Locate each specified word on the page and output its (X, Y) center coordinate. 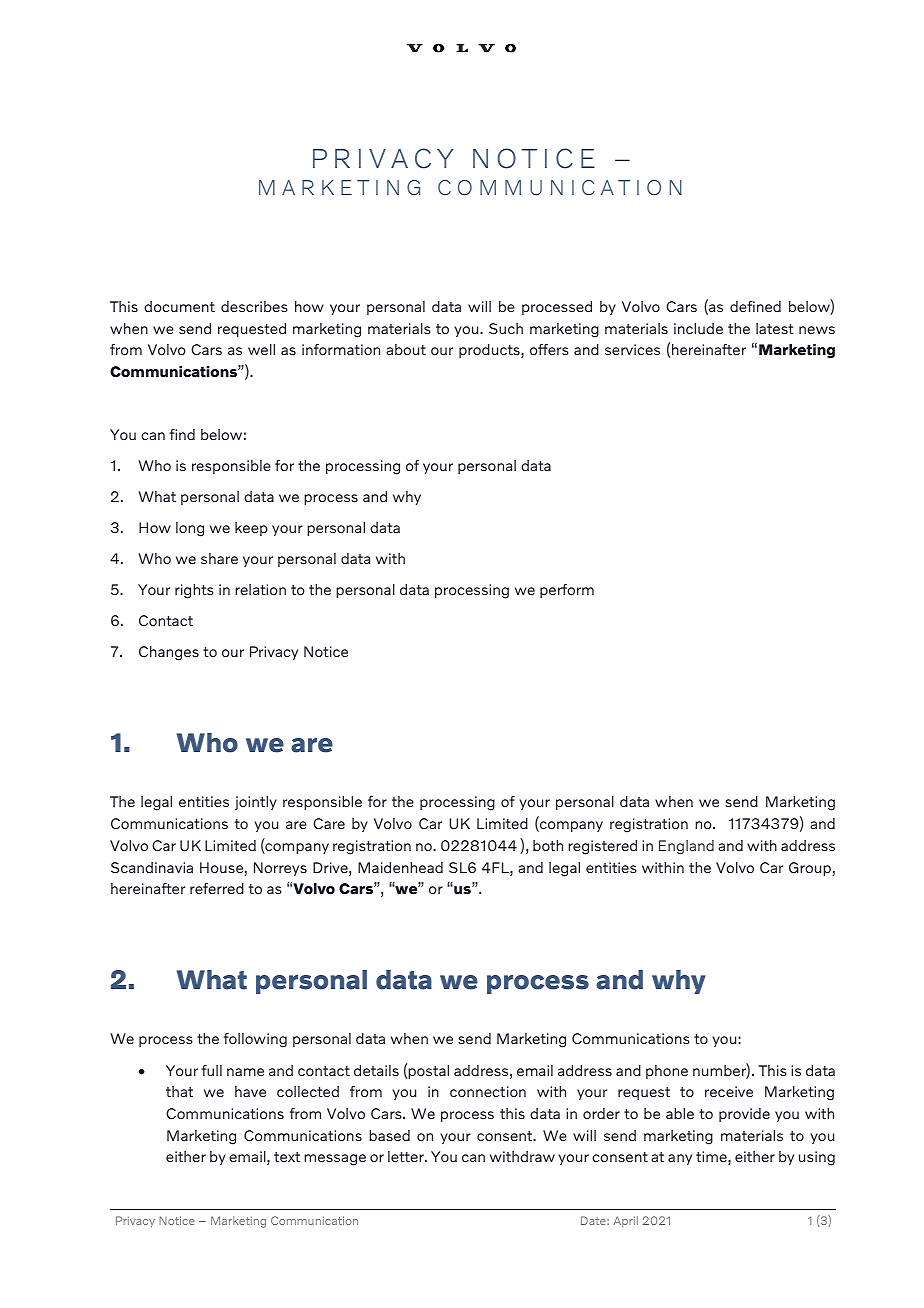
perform (567, 591)
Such (506, 328)
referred (217, 888)
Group (811, 869)
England (686, 847)
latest (775, 328)
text (287, 1157)
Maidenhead (400, 867)
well (261, 349)
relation (260, 589)
